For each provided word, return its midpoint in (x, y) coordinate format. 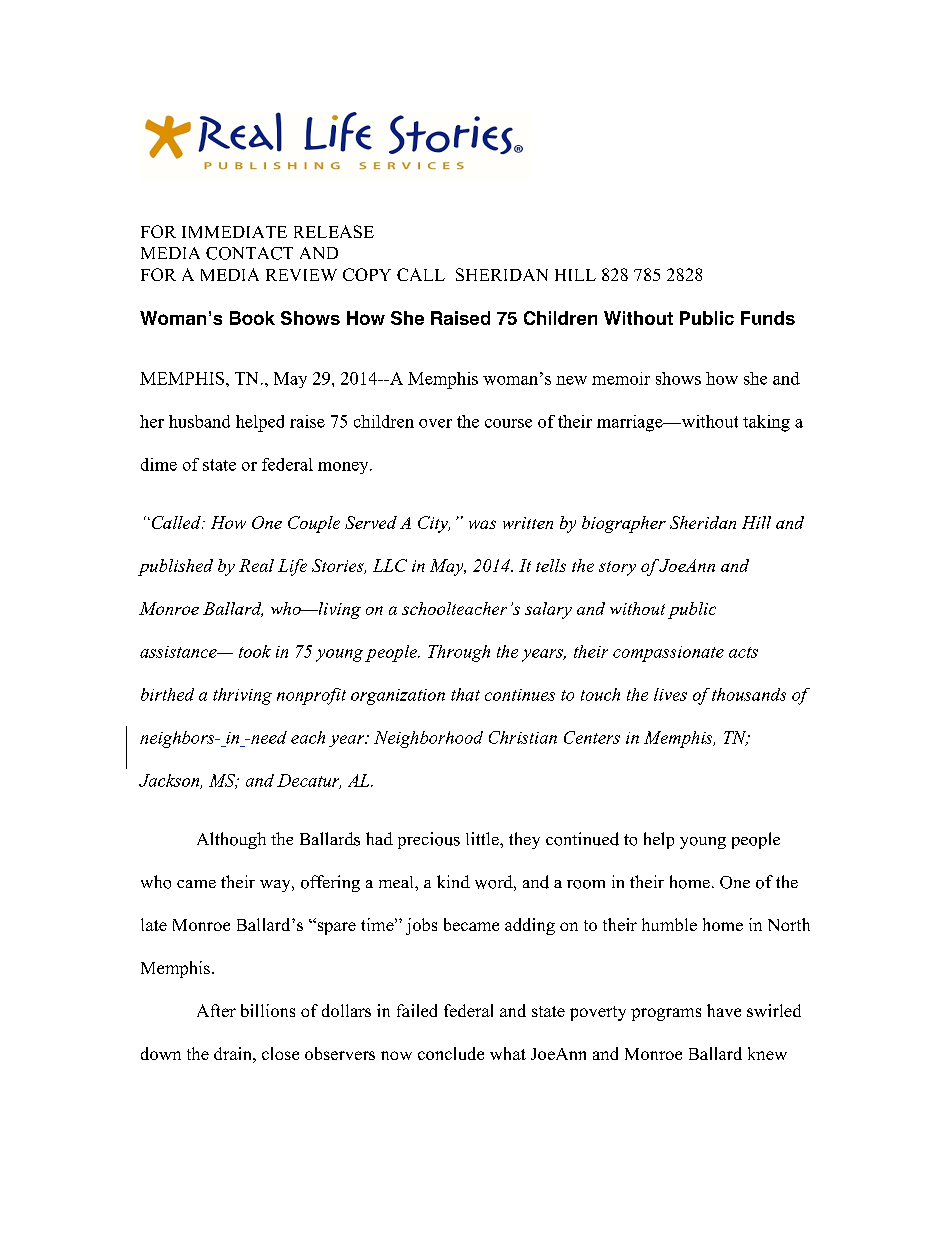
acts (743, 652)
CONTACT (249, 253)
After (216, 1010)
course (508, 423)
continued (582, 839)
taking (766, 423)
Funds (768, 318)
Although (231, 840)
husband (199, 421)
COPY (367, 274)
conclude (451, 1053)
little (483, 838)
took (255, 651)
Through (459, 653)
